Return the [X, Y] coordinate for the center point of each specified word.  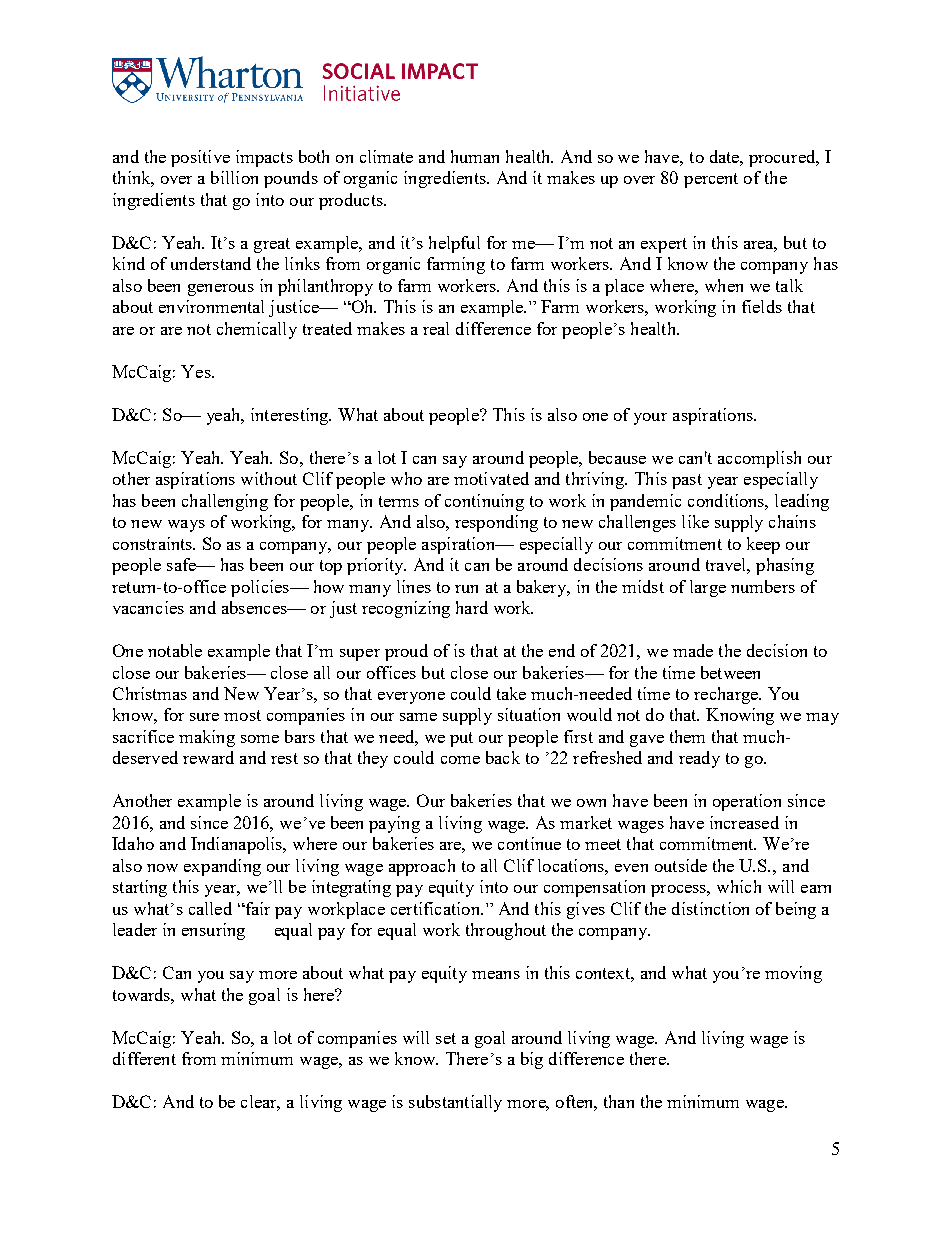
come [460, 760]
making [207, 738]
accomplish [759, 459]
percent [711, 180]
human [475, 156]
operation [747, 802]
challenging [225, 502]
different [144, 1058]
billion [234, 177]
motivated [491, 478]
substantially [455, 1103]
